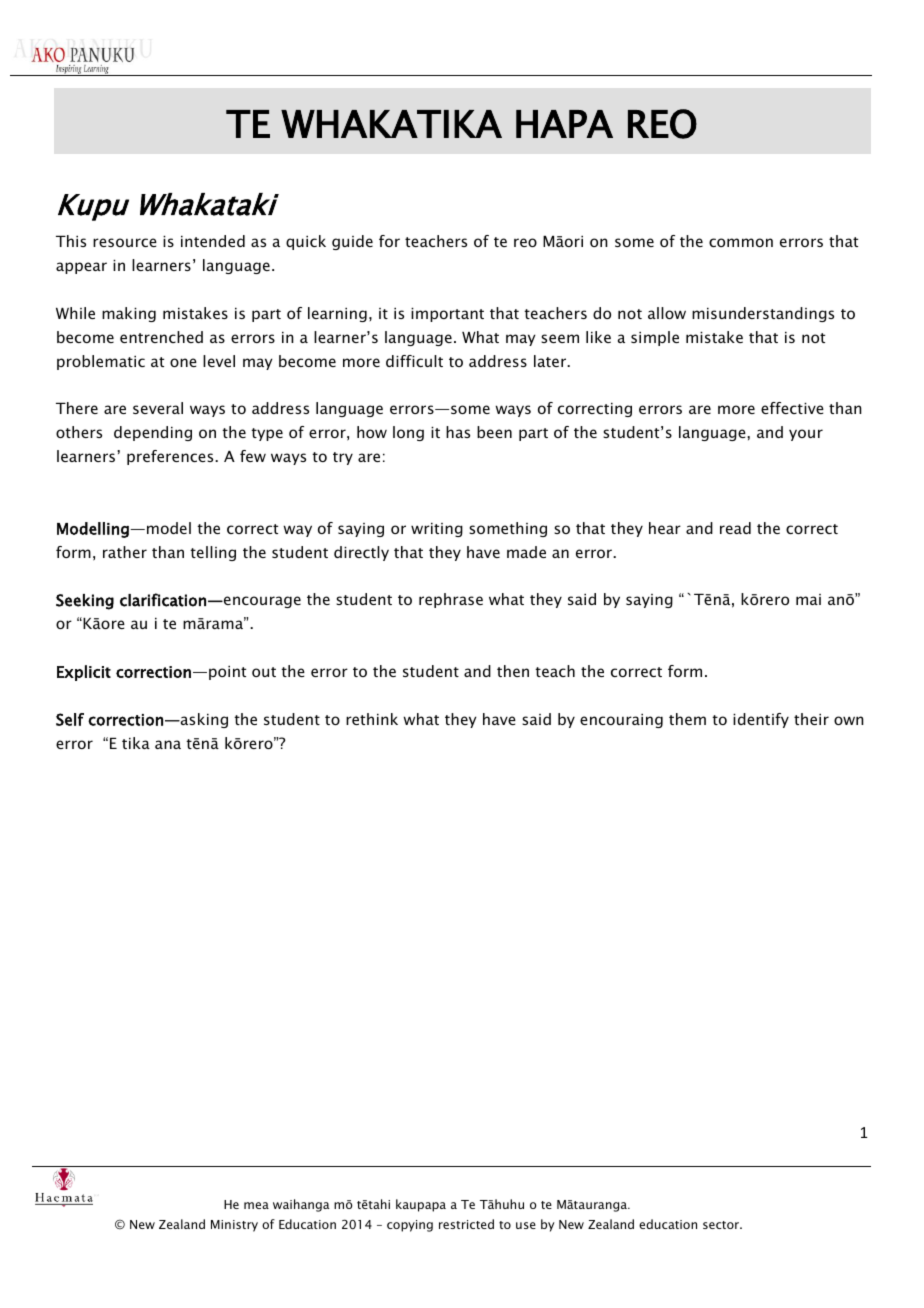 Image resolution: width=924 pixels, height=1308 pixels. Describe the element at coordinates (84, 673) in the document. I see `Explicit` at that location.
